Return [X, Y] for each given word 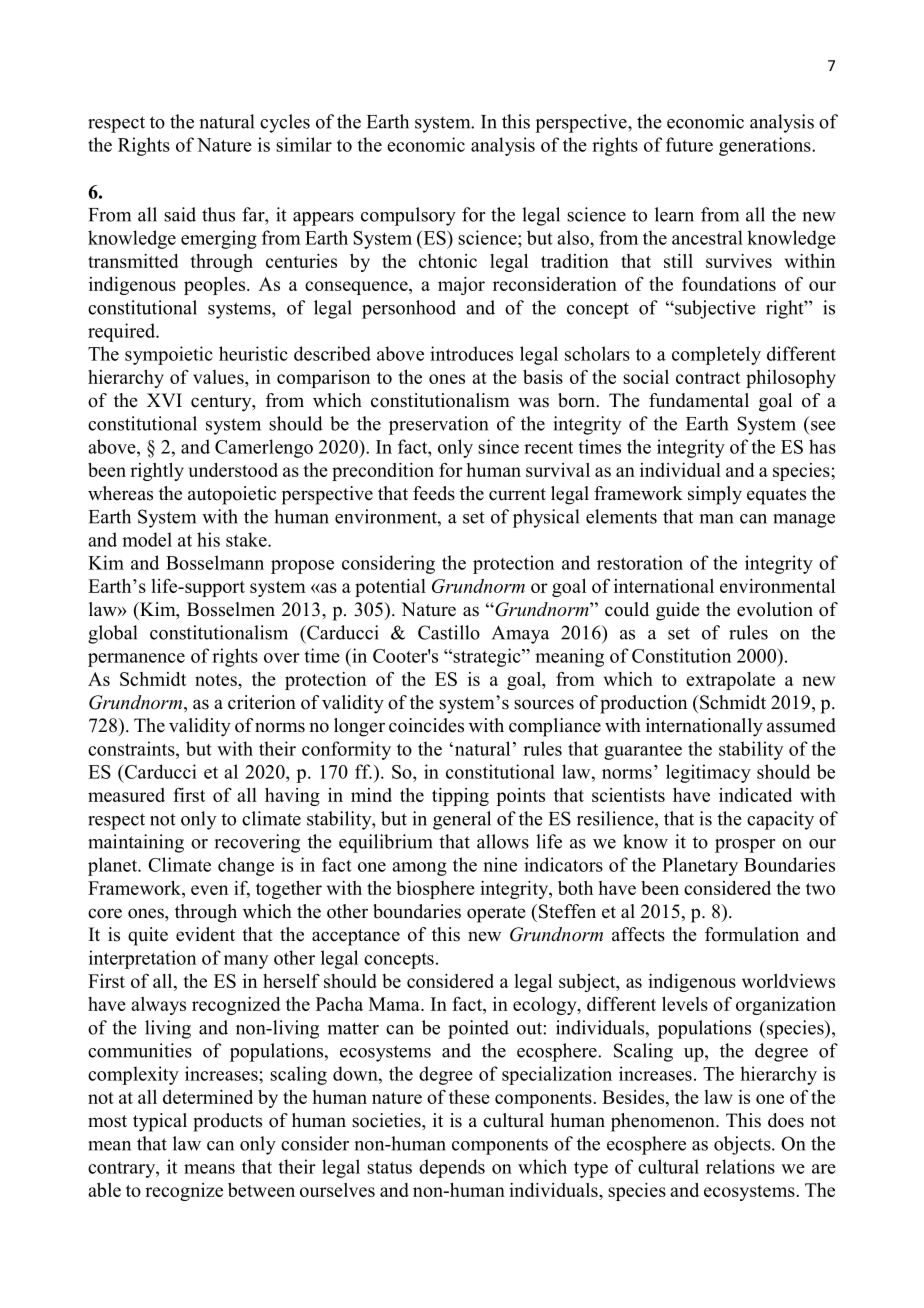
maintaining [136, 843]
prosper [745, 846]
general [462, 820]
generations [766, 146]
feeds [434, 493]
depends [452, 1168]
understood [233, 470]
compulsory [408, 216]
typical [160, 1122]
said [180, 214]
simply [715, 495]
